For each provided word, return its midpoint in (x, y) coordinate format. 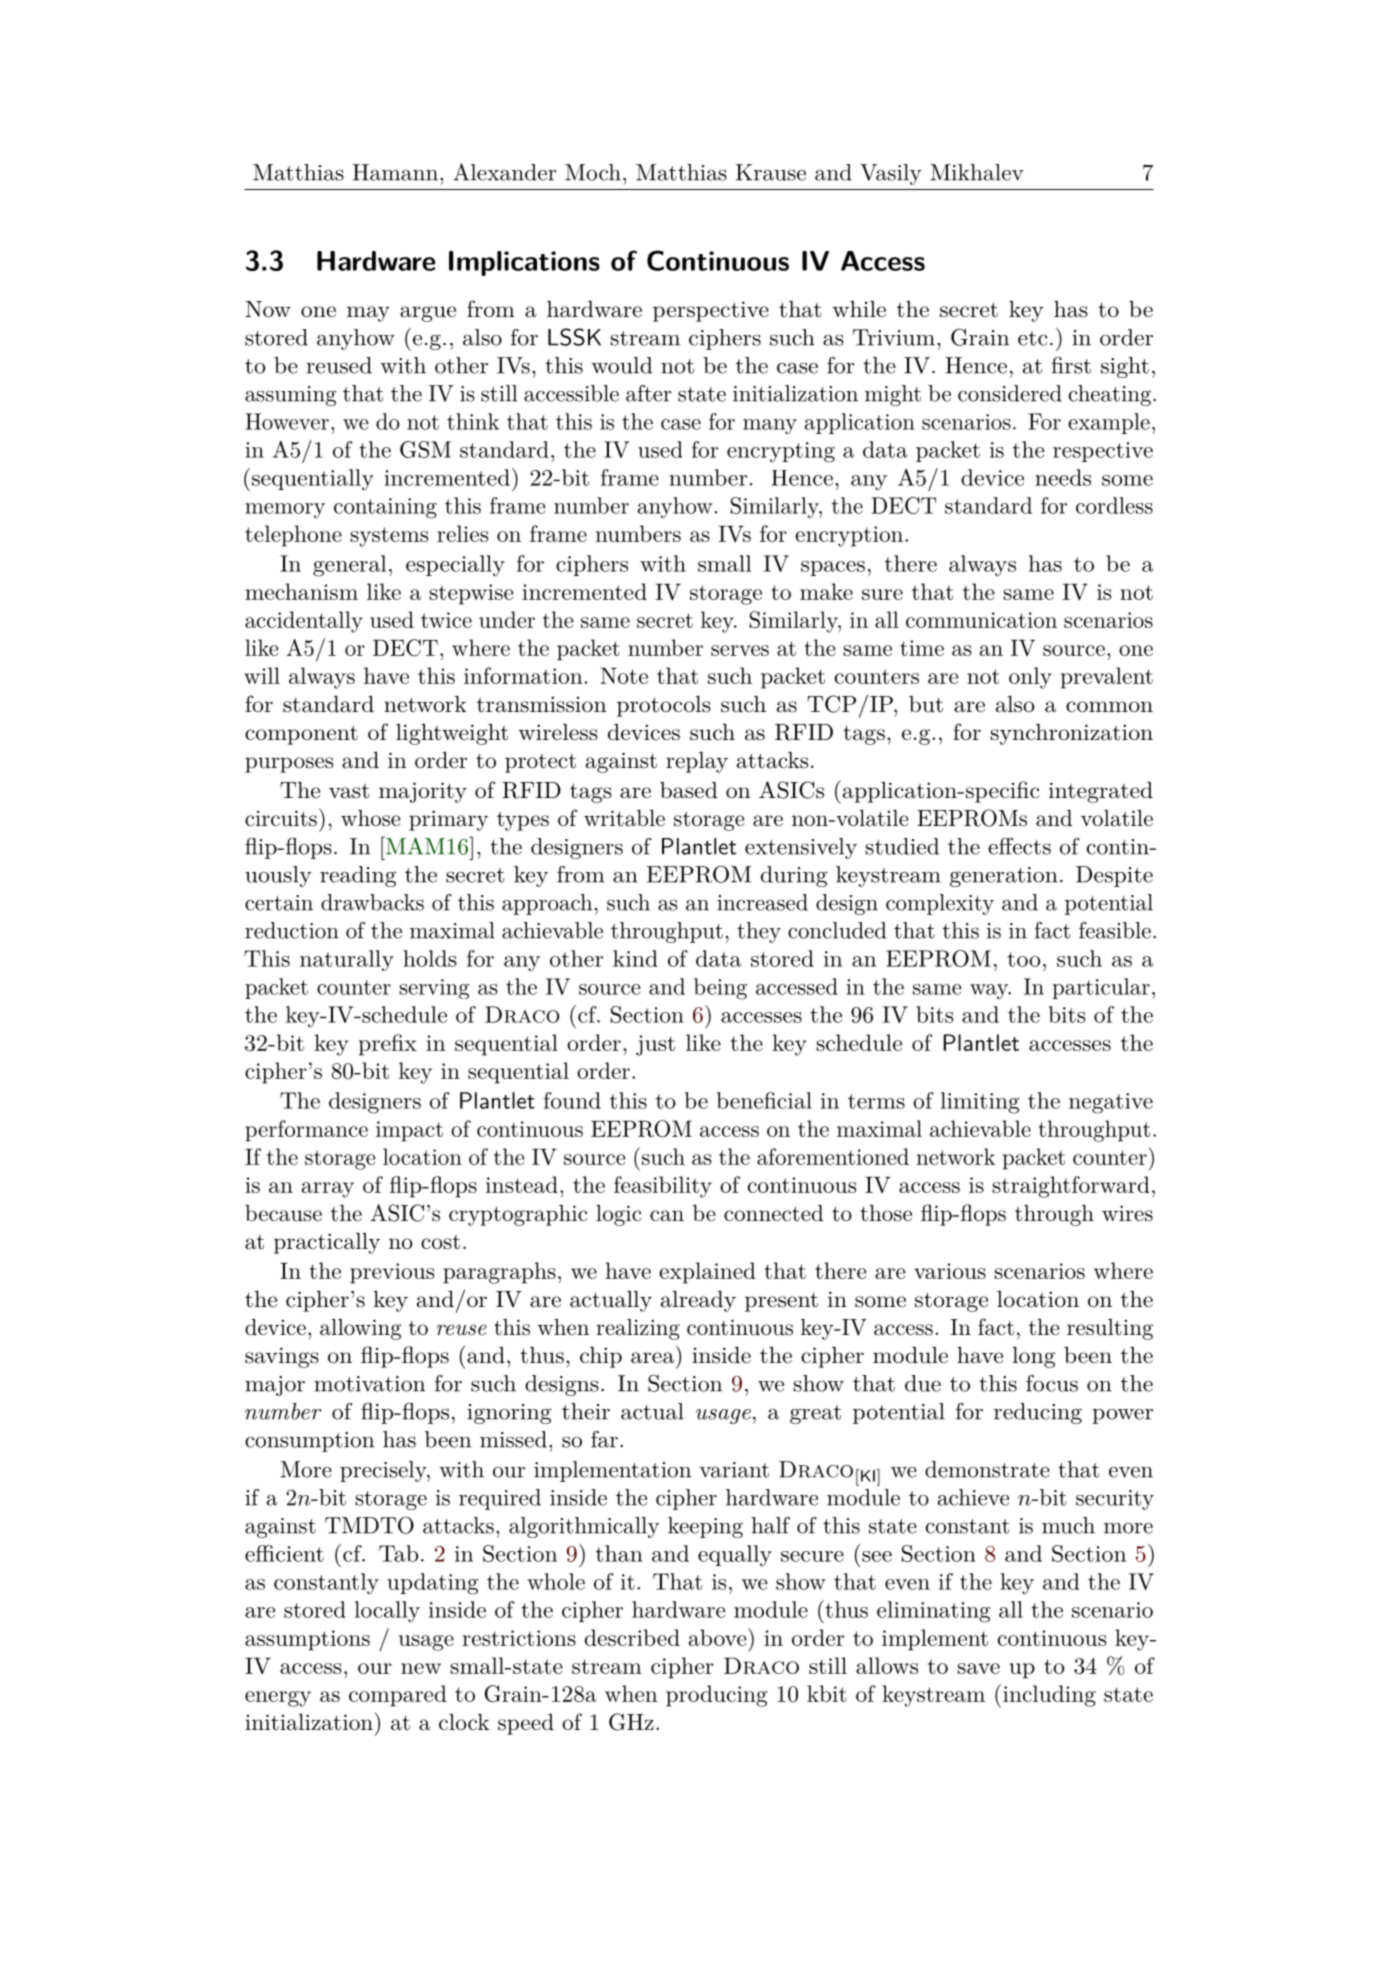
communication (981, 620)
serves (740, 650)
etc (1033, 338)
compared (398, 1696)
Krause (771, 172)
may (368, 314)
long (1034, 1357)
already (698, 1301)
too (1023, 959)
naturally (347, 960)
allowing (361, 1329)
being (720, 989)
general (349, 566)
